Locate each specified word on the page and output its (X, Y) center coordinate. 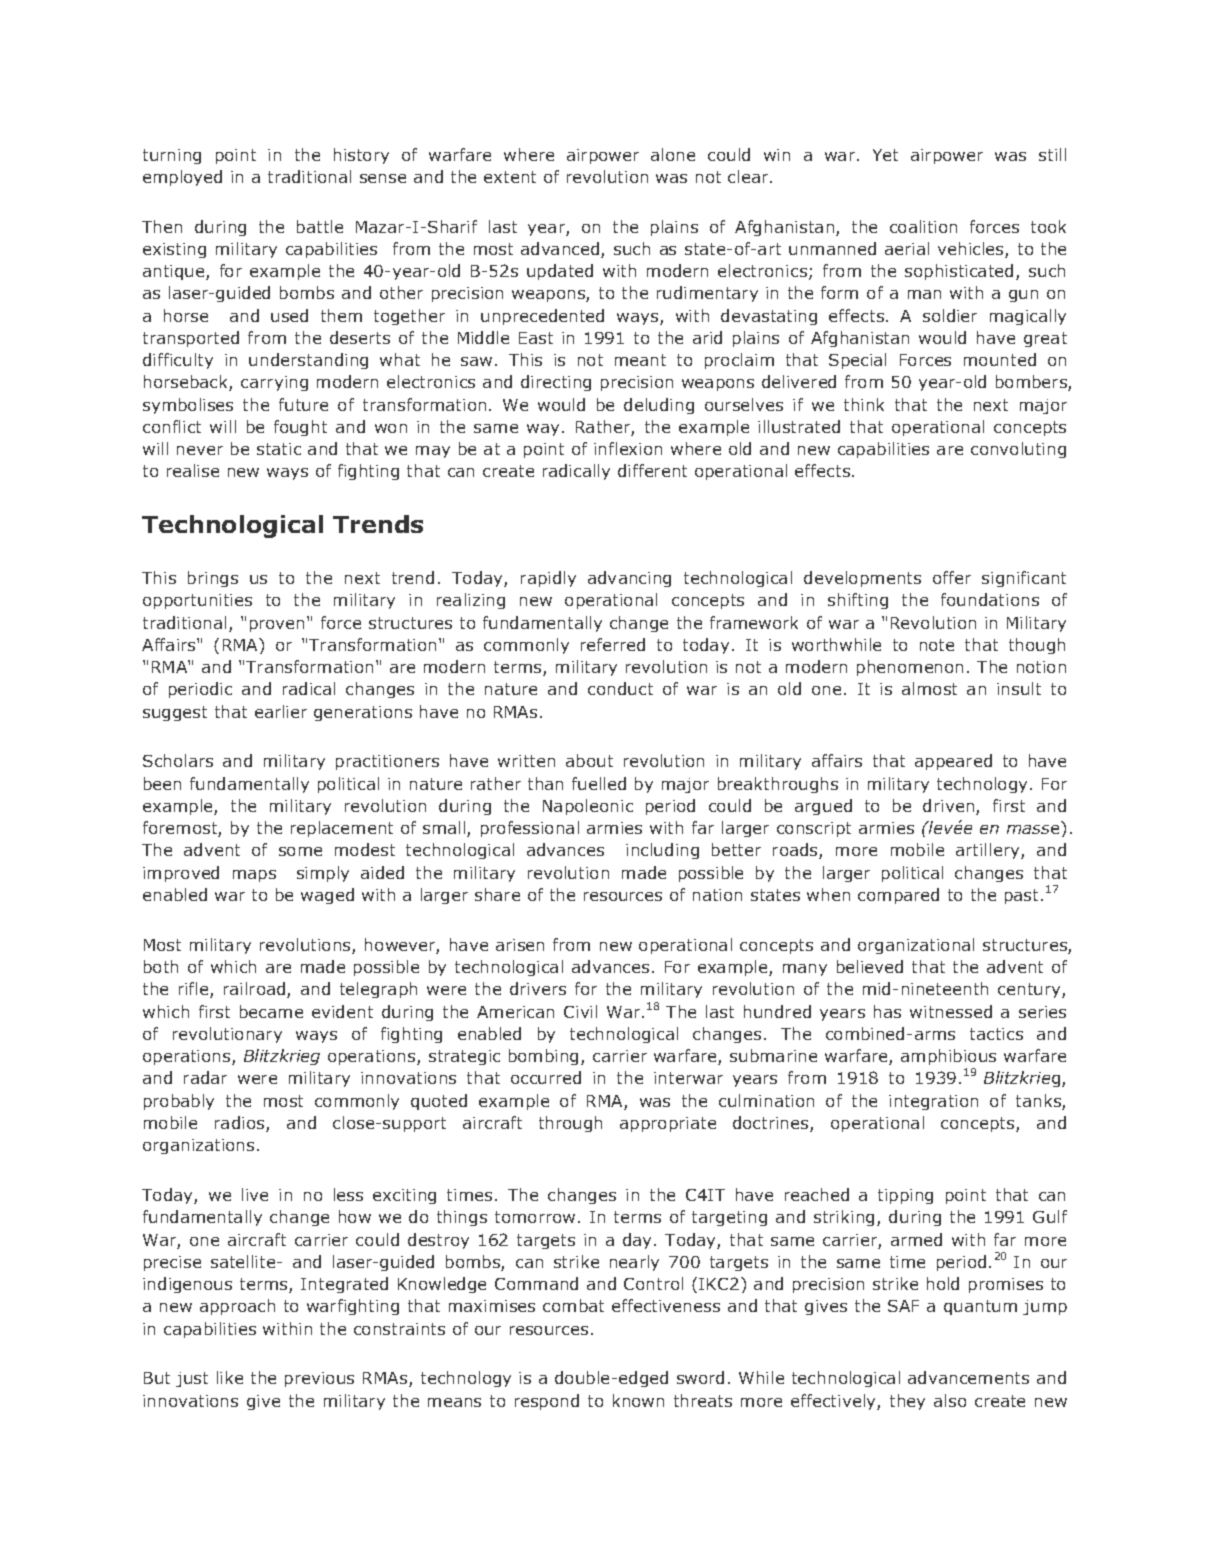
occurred (546, 1077)
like (230, 1377)
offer (952, 577)
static (279, 449)
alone (673, 154)
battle (320, 226)
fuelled (599, 783)
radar (205, 1077)
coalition (923, 226)
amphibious (948, 1057)
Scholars (178, 760)
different (652, 470)
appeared (953, 762)
